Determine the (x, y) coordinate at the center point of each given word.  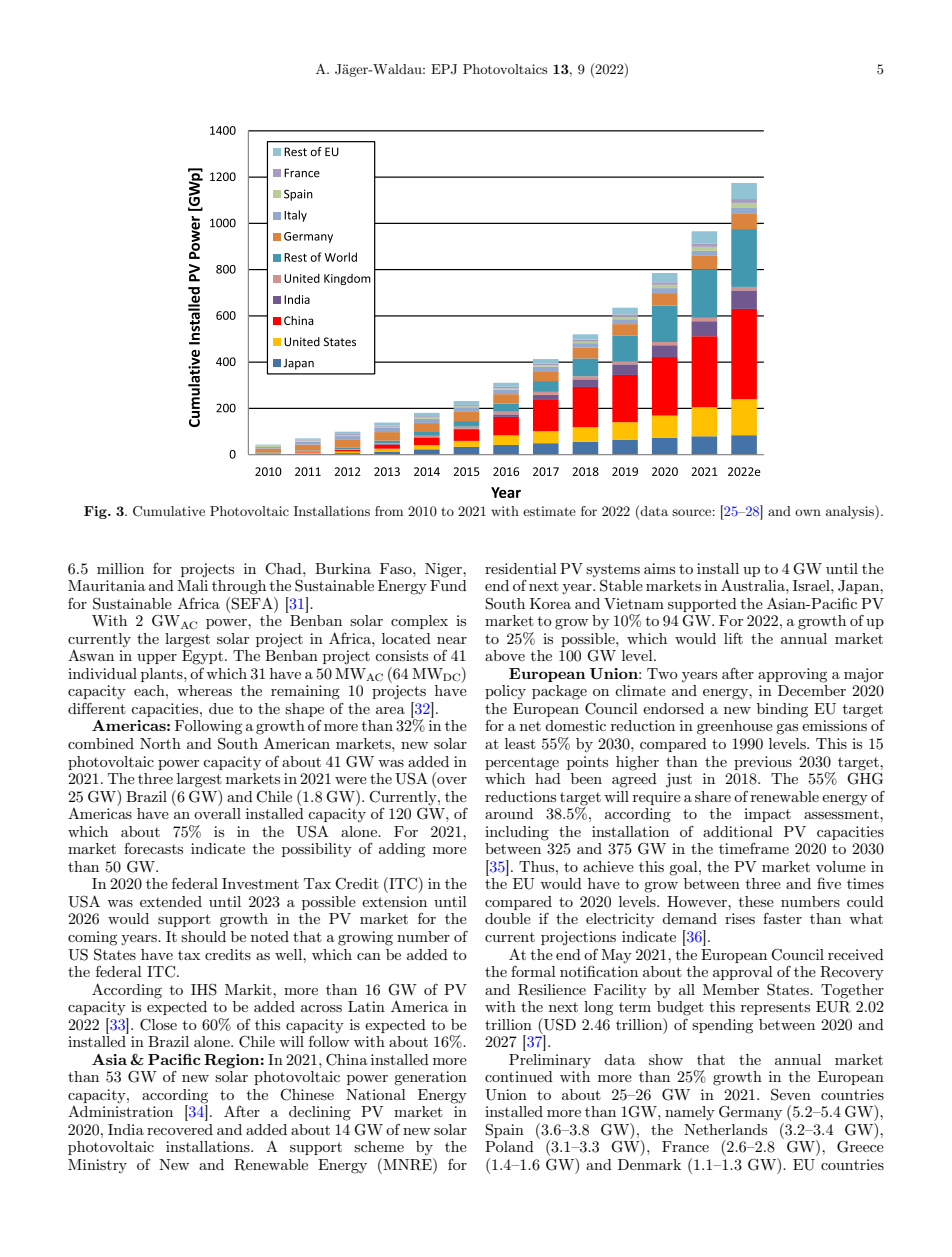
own (808, 512)
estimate (549, 511)
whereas (204, 690)
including (517, 833)
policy (505, 692)
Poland (509, 1146)
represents (775, 1008)
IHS (204, 989)
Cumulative (169, 511)
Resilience (552, 990)
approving (792, 675)
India (126, 1129)
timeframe (754, 848)
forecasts (153, 848)
